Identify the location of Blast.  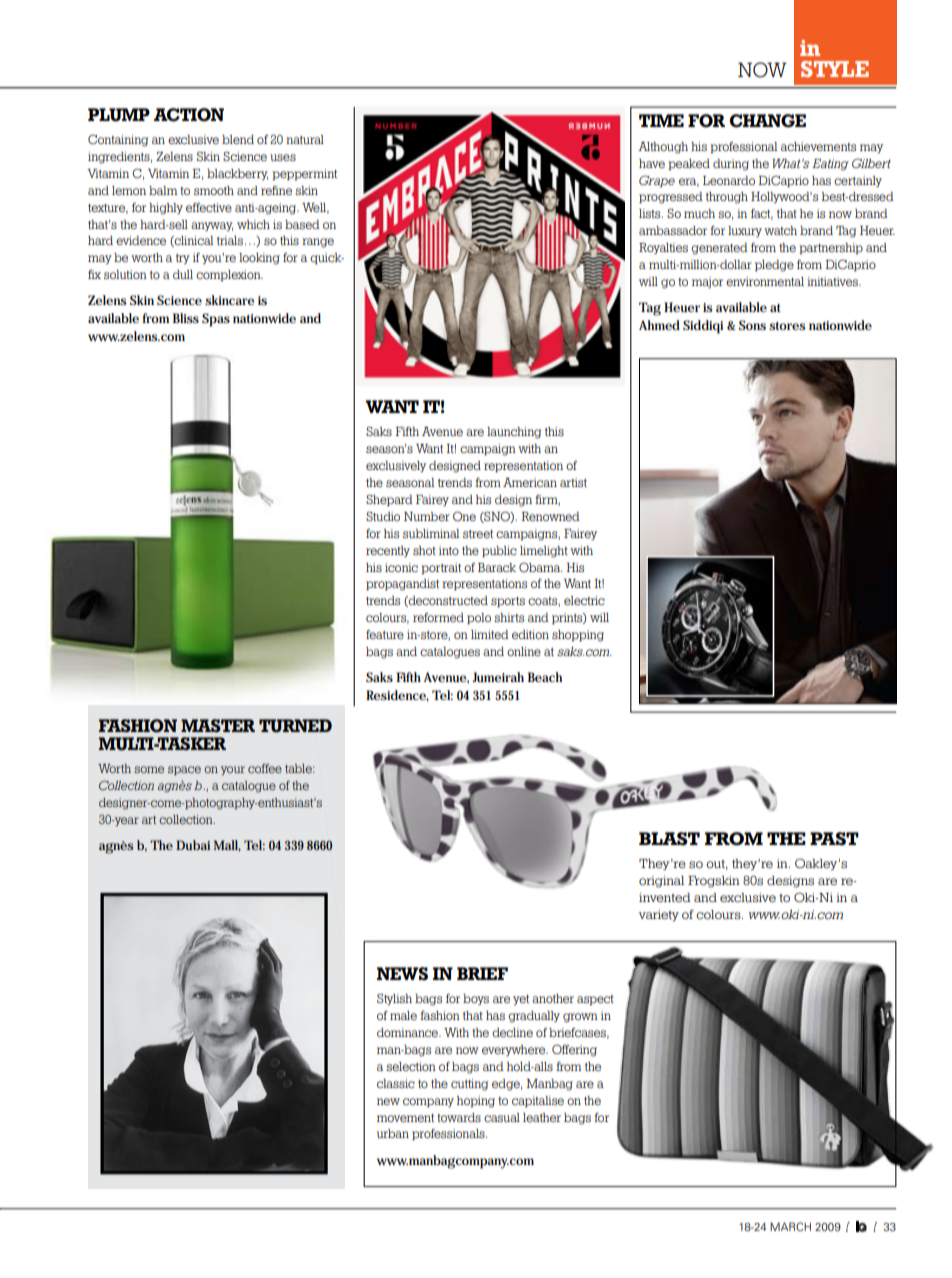
(669, 839).
